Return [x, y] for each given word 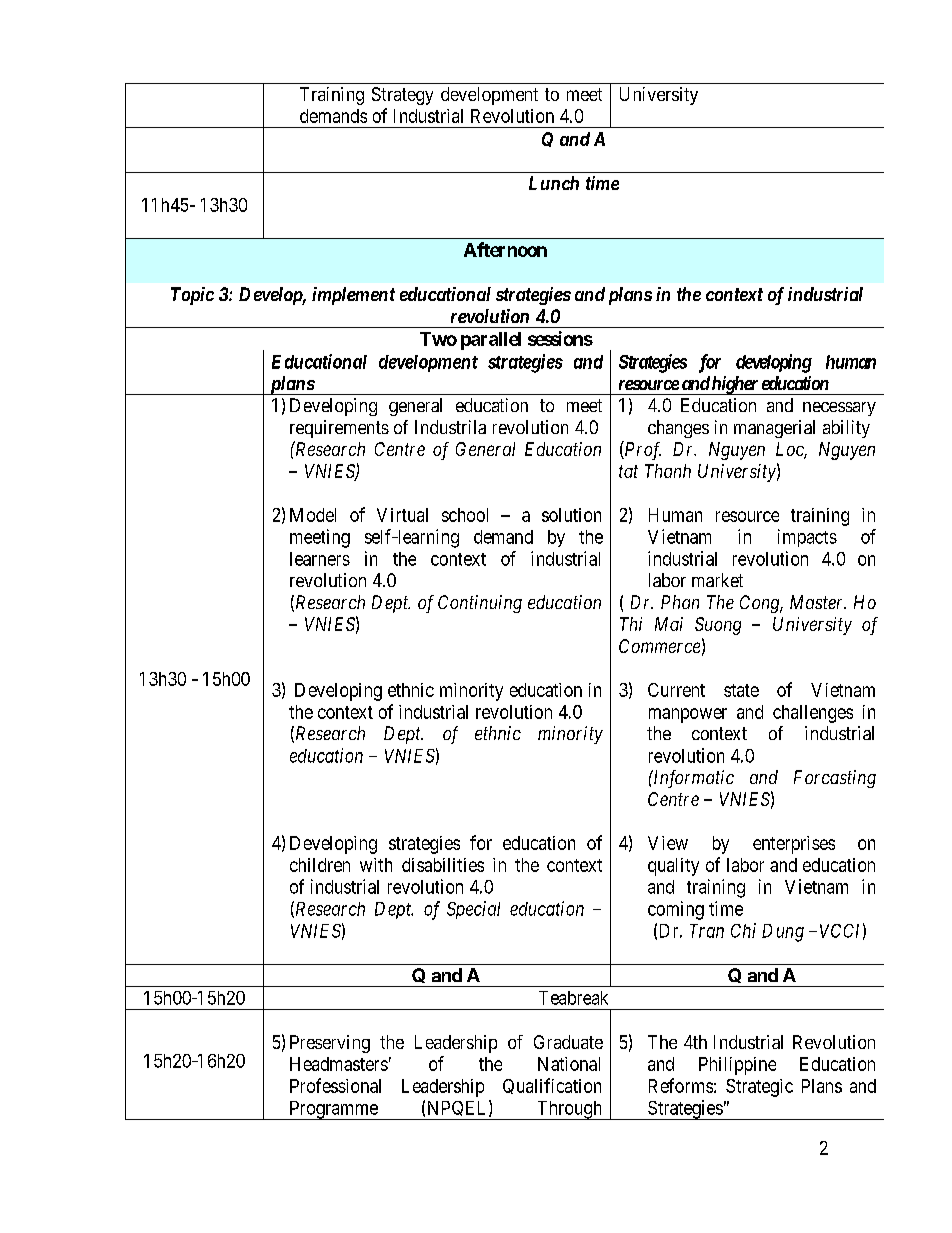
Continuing [480, 604]
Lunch [554, 183]
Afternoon [505, 249]
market [717, 580]
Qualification [552, 1086]
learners [320, 559]
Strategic [759, 1088]
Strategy [402, 96]
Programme [333, 1110]
